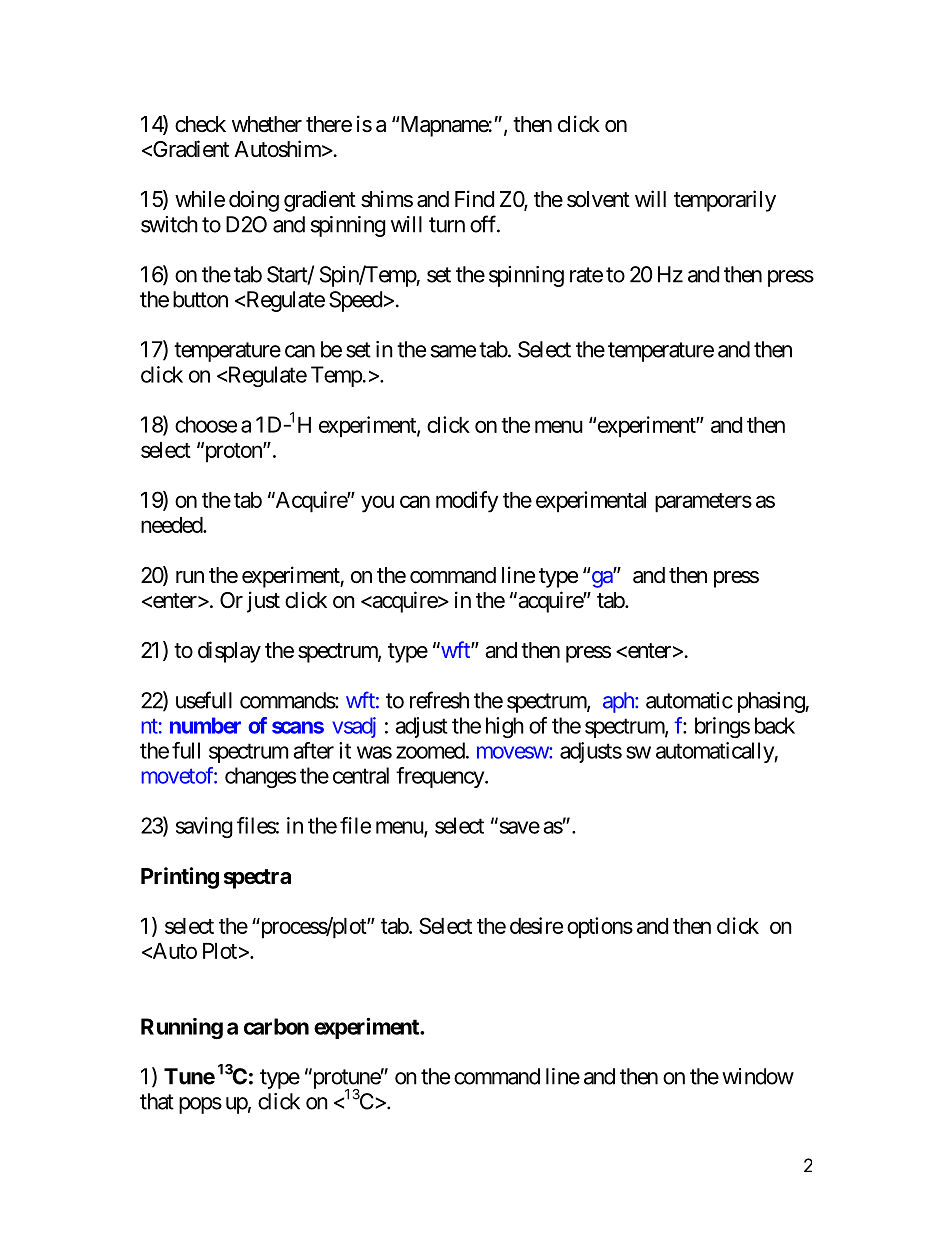 Image resolution: width=952 pixels, height=1233 pixels. I want to click on display, so click(229, 652).
